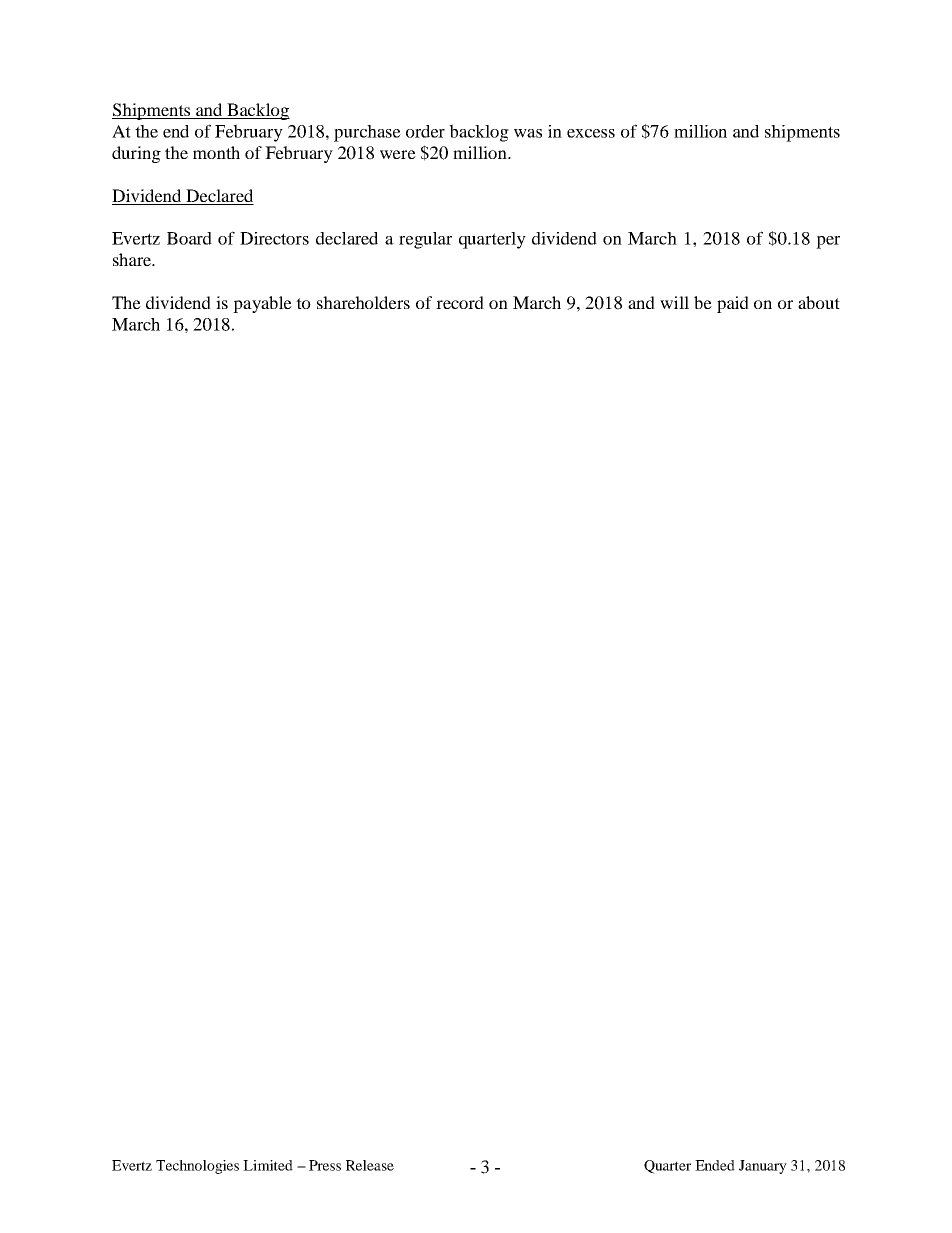  What do you see at coordinates (528, 133) in the page?
I see `was` at bounding box center [528, 133].
